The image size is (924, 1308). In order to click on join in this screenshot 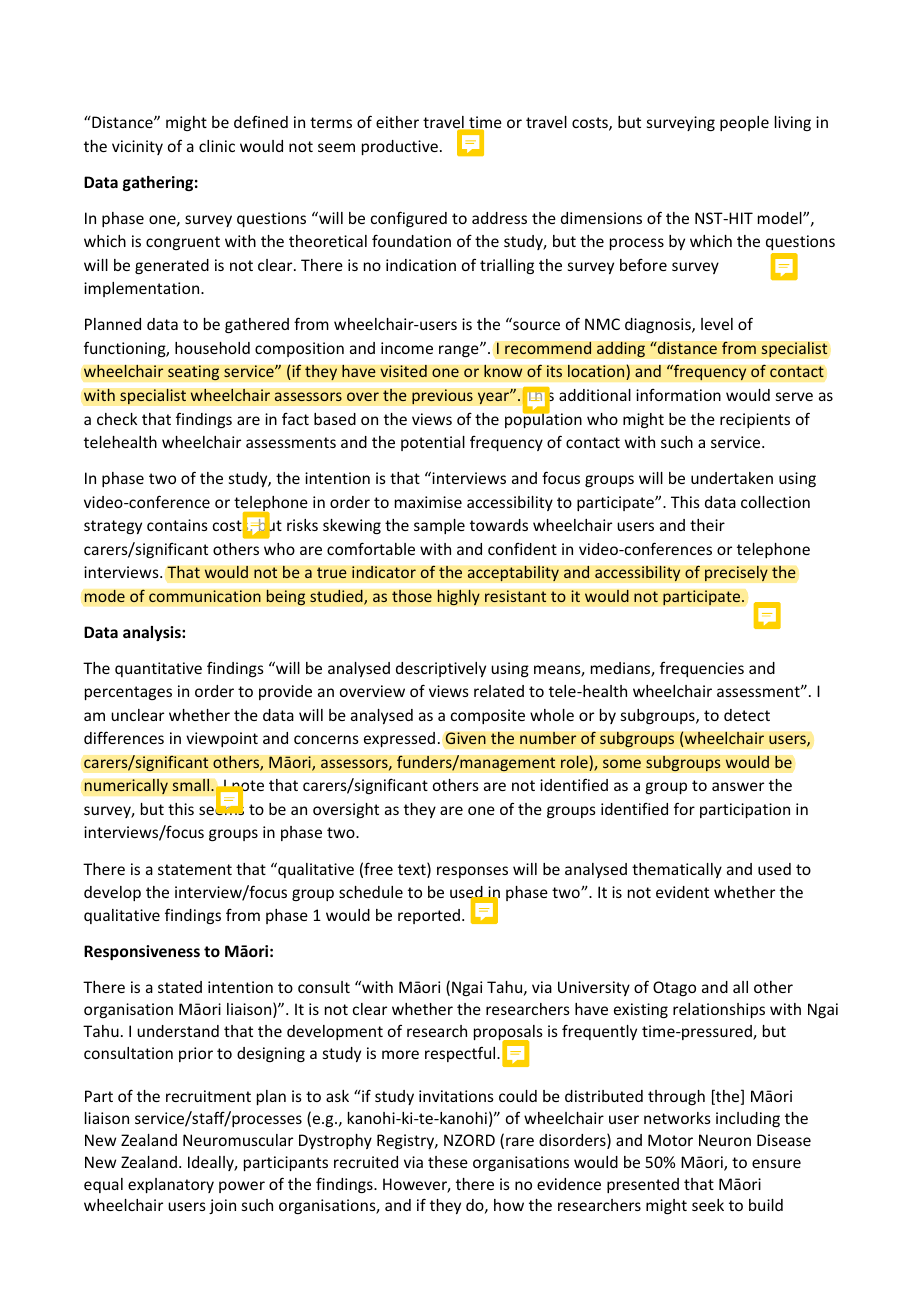, I will do `click(222, 1206)`.
